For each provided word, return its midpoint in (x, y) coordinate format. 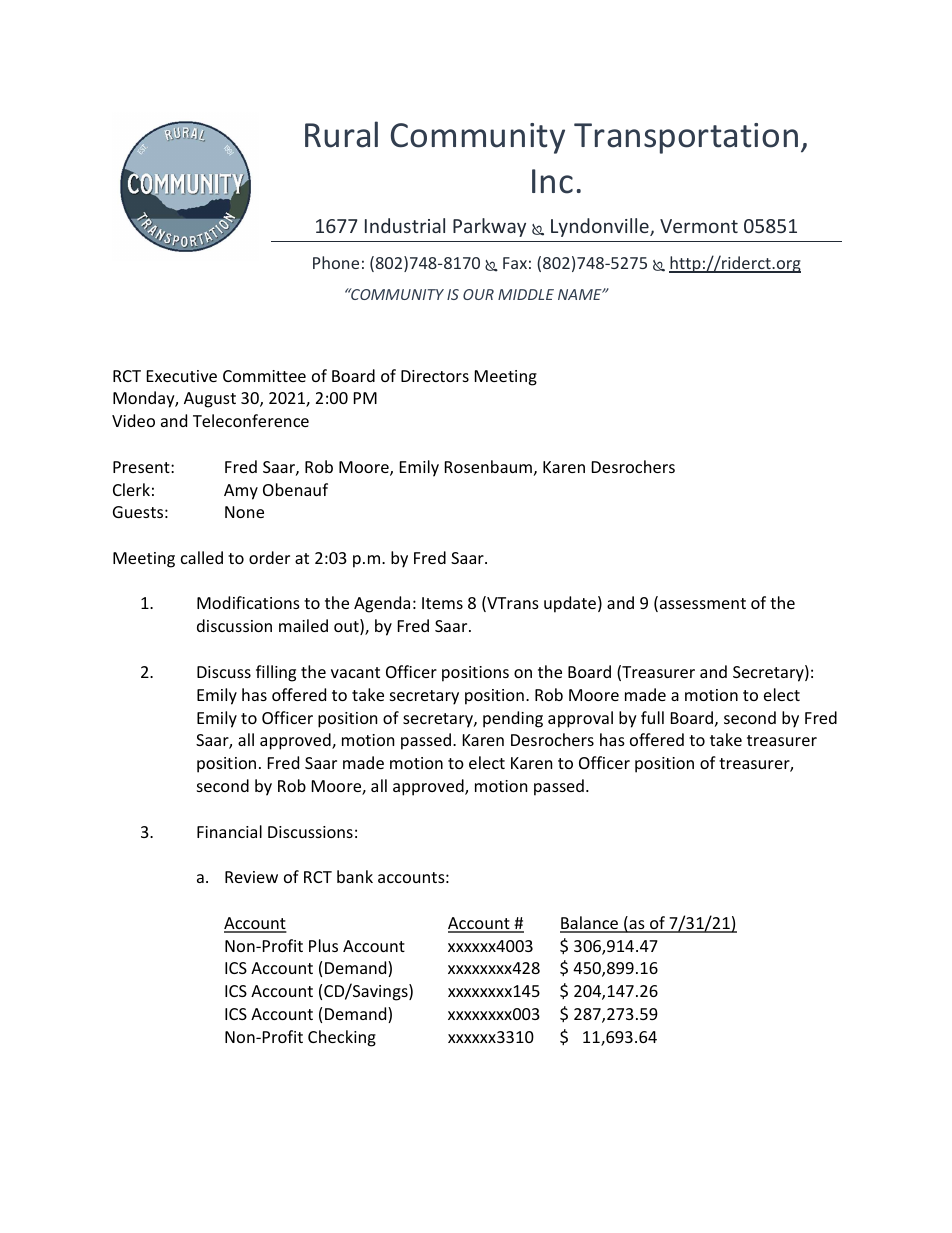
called (202, 557)
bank (355, 876)
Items (442, 603)
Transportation (686, 138)
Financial (229, 831)
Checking (342, 1038)
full (652, 717)
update (570, 604)
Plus (323, 945)
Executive (182, 376)
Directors (435, 376)
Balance (590, 924)
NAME (581, 294)
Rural (341, 134)
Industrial (405, 225)
